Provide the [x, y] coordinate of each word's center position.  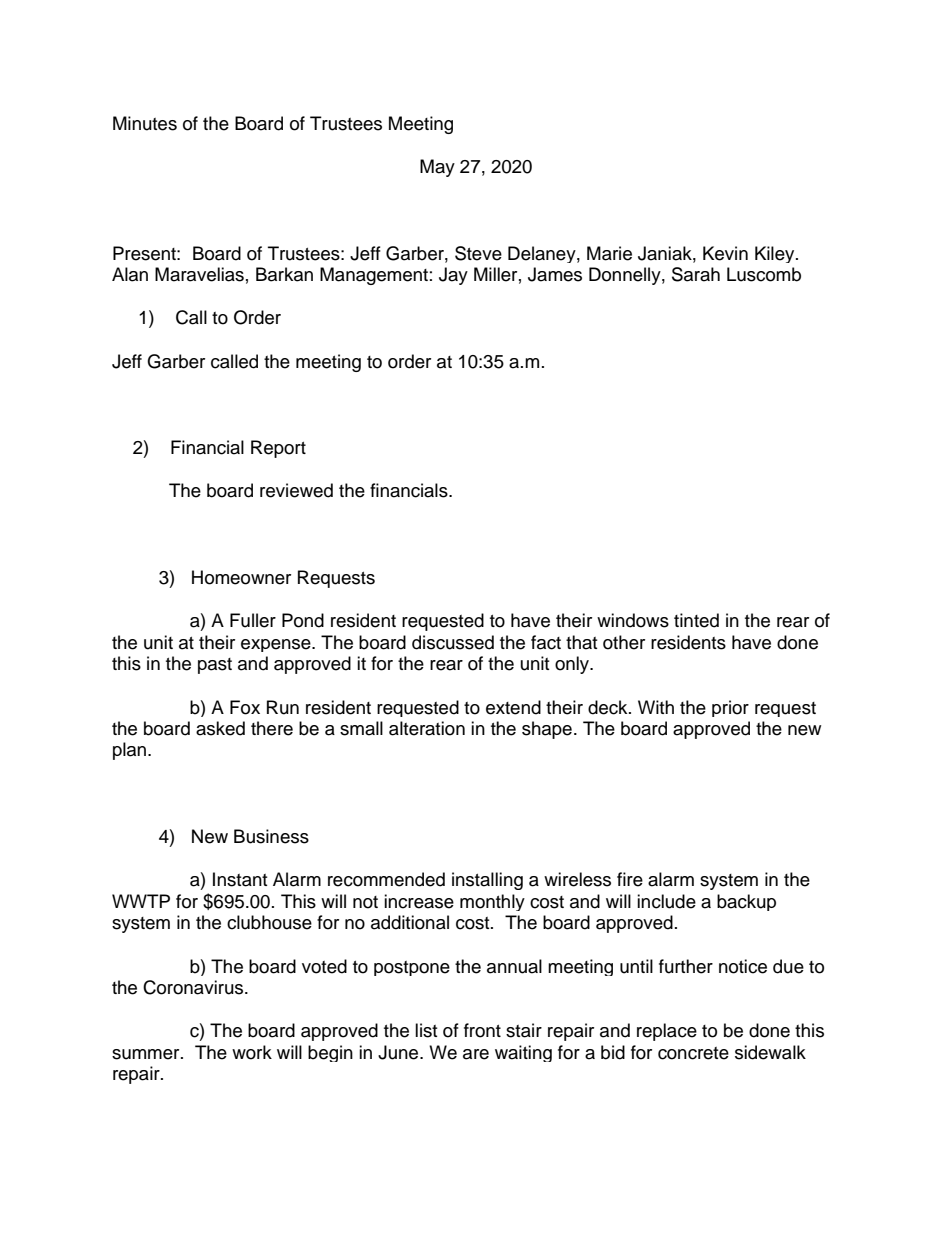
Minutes [145, 123]
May [437, 168]
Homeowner [241, 577]
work [252, 1052]
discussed [453, 642]
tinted [696, 620]
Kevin [725, 253]
